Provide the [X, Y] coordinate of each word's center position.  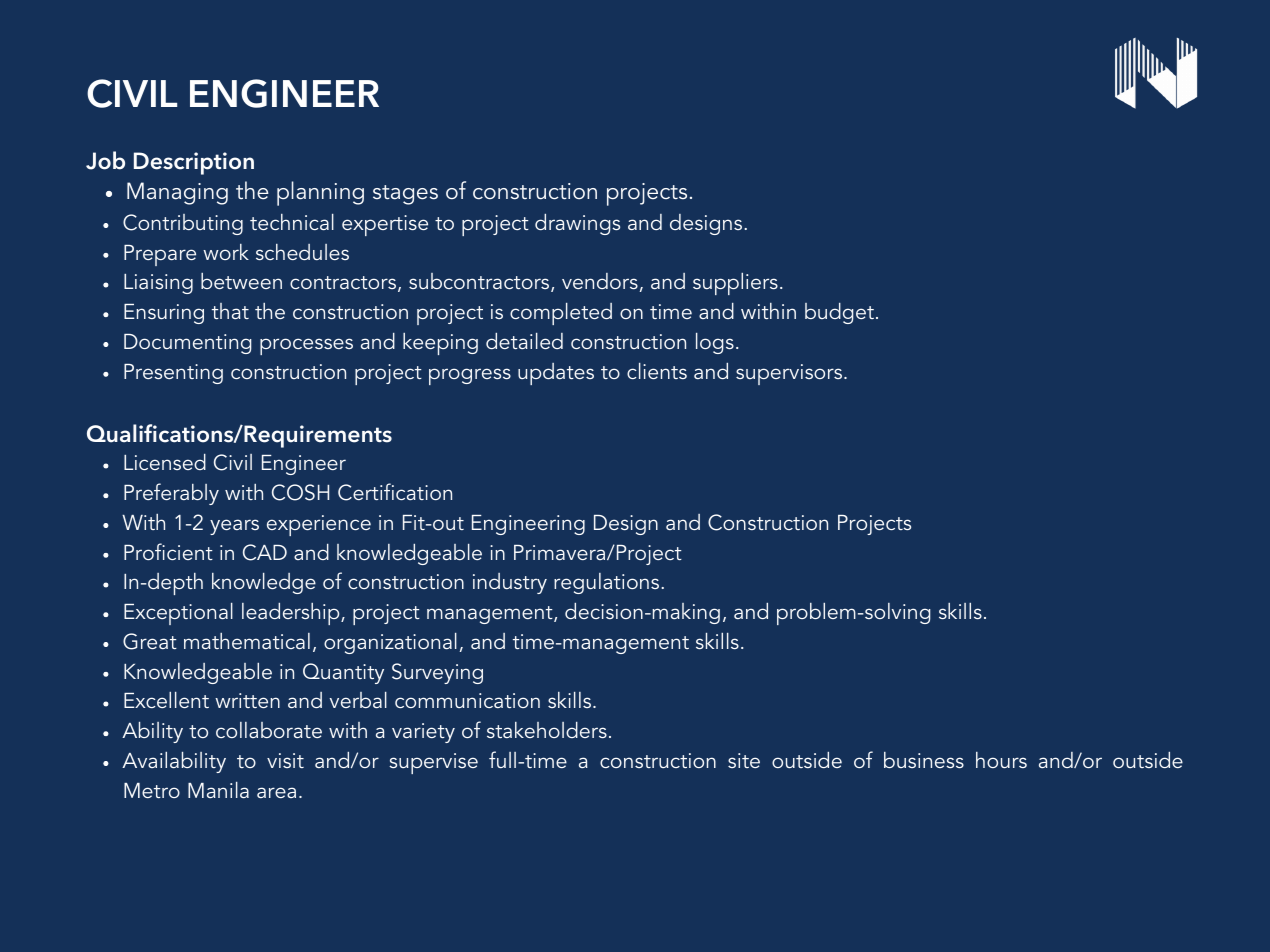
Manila [218, 790]
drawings [577, 224]
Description [194, 163]
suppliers [735, 284]
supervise [433, 763]
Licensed [165, 462]
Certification [395, 492]
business [924, 760]
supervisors [790, 374]
